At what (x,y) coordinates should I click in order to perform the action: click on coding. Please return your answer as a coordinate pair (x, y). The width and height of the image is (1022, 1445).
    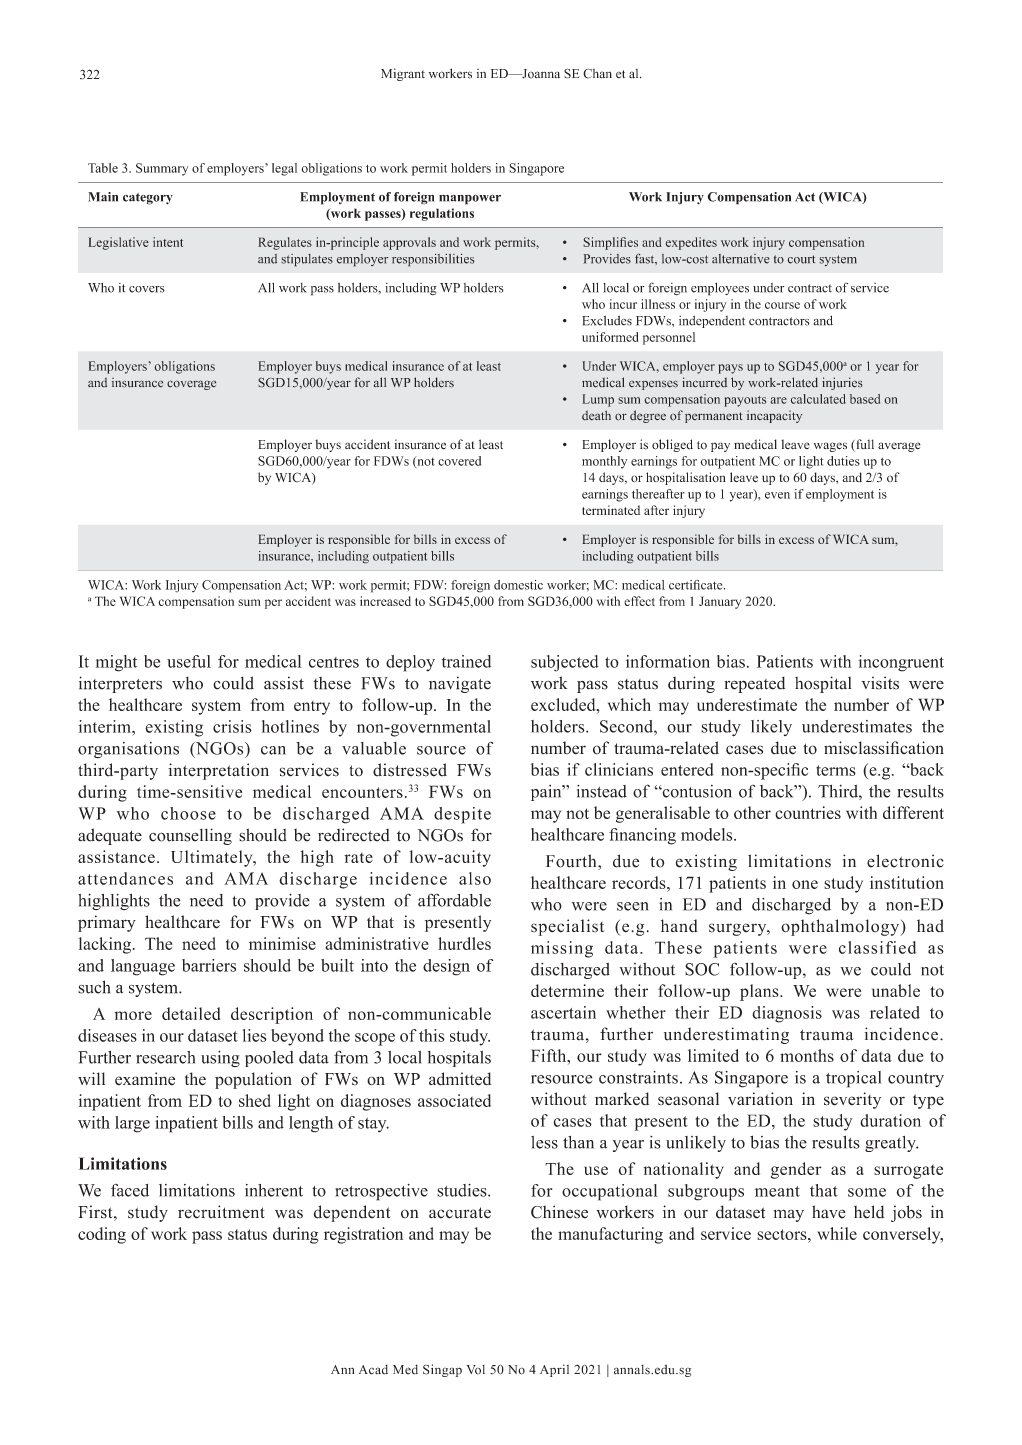
    Looking at the image, I should click on (102, 1235).
